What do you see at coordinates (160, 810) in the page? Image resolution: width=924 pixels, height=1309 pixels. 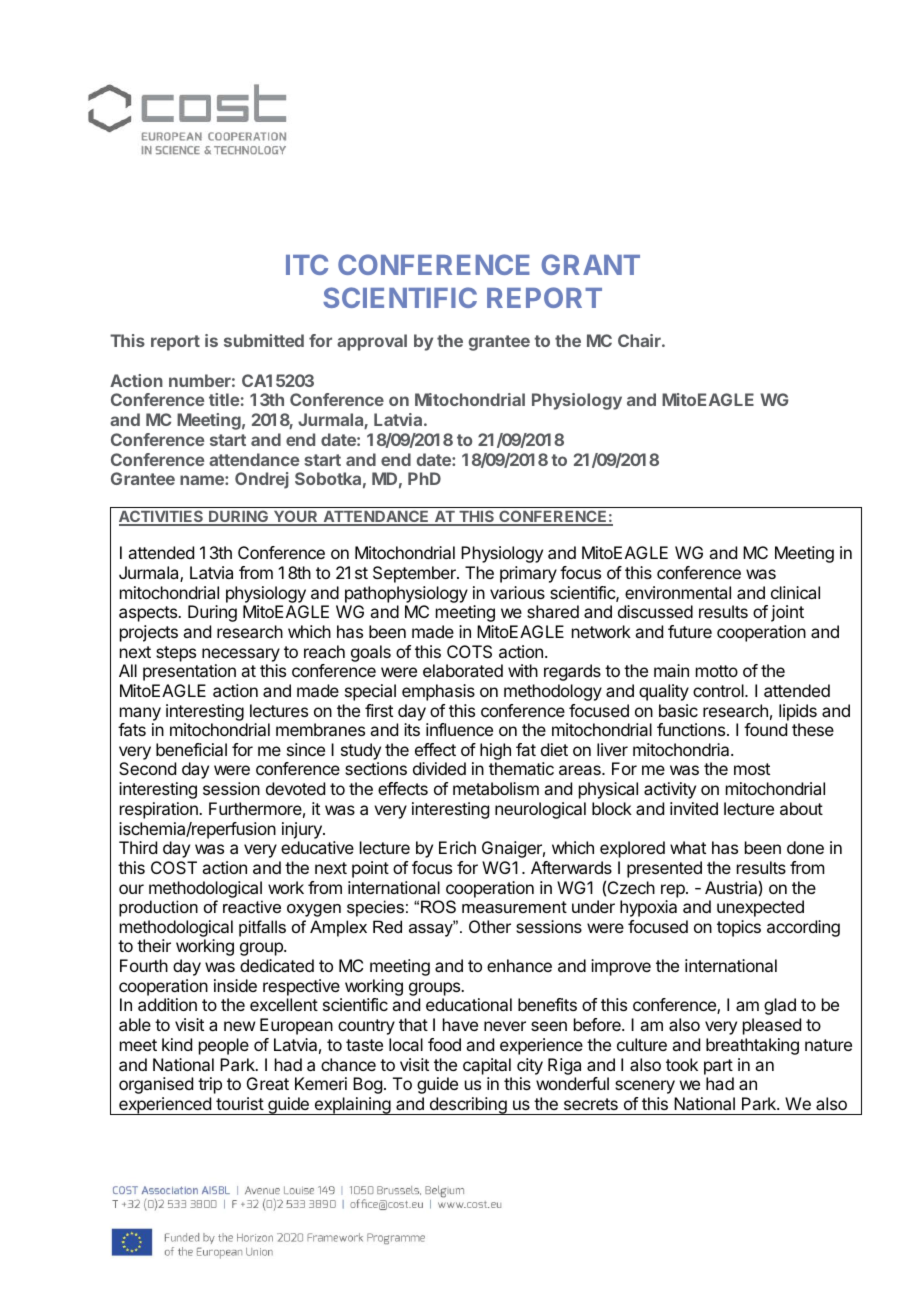 I see `respiration` at bounding box center [160, 810].
